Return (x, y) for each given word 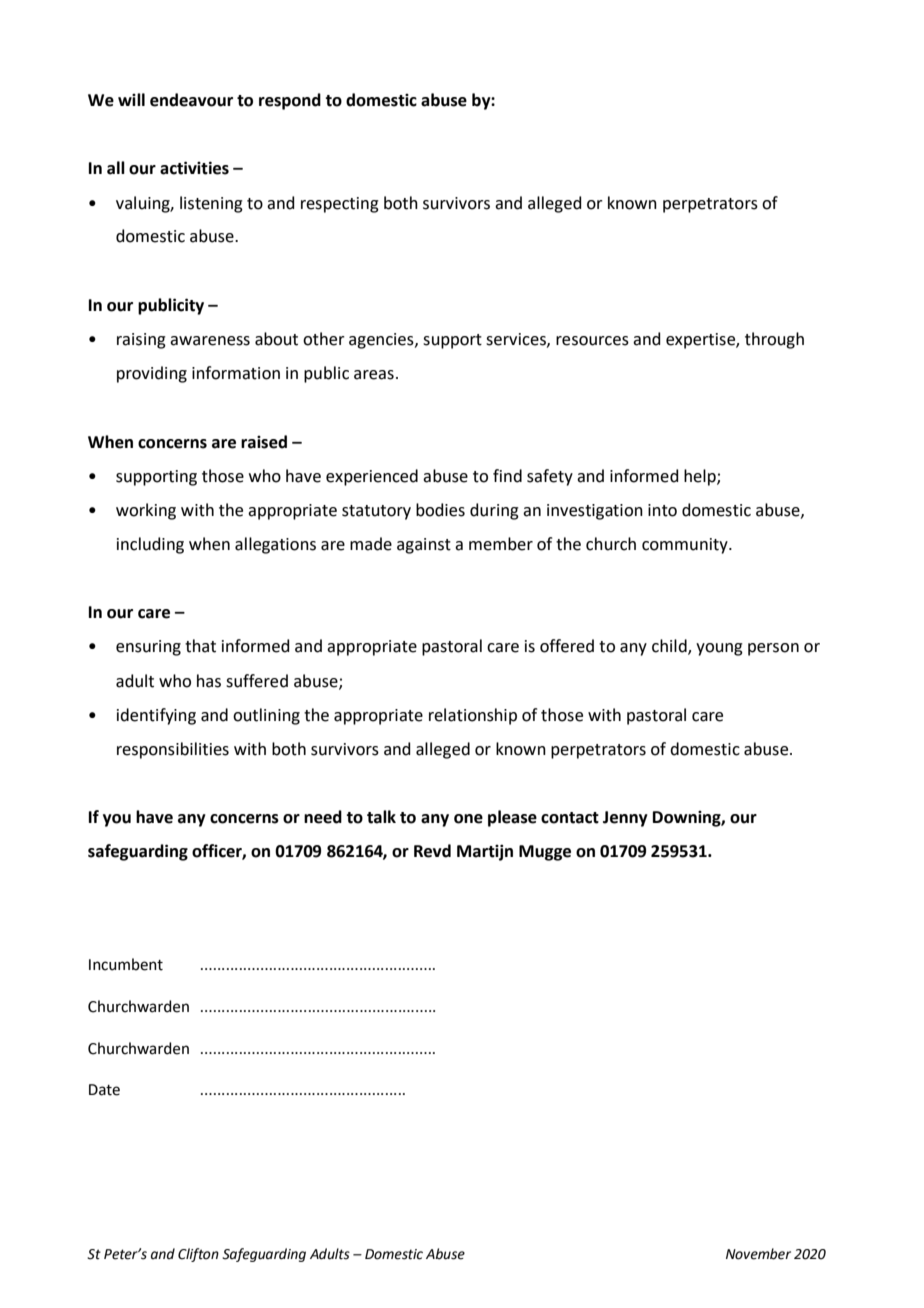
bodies (440, 510)
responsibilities (173, 750)
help (701, 477)
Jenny (625, 819)
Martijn (485, 852)
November (758, 1254)
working (146, 511)
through (774, 340)
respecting (340, 205)
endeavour (191, 100)
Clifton (198, 1255)
